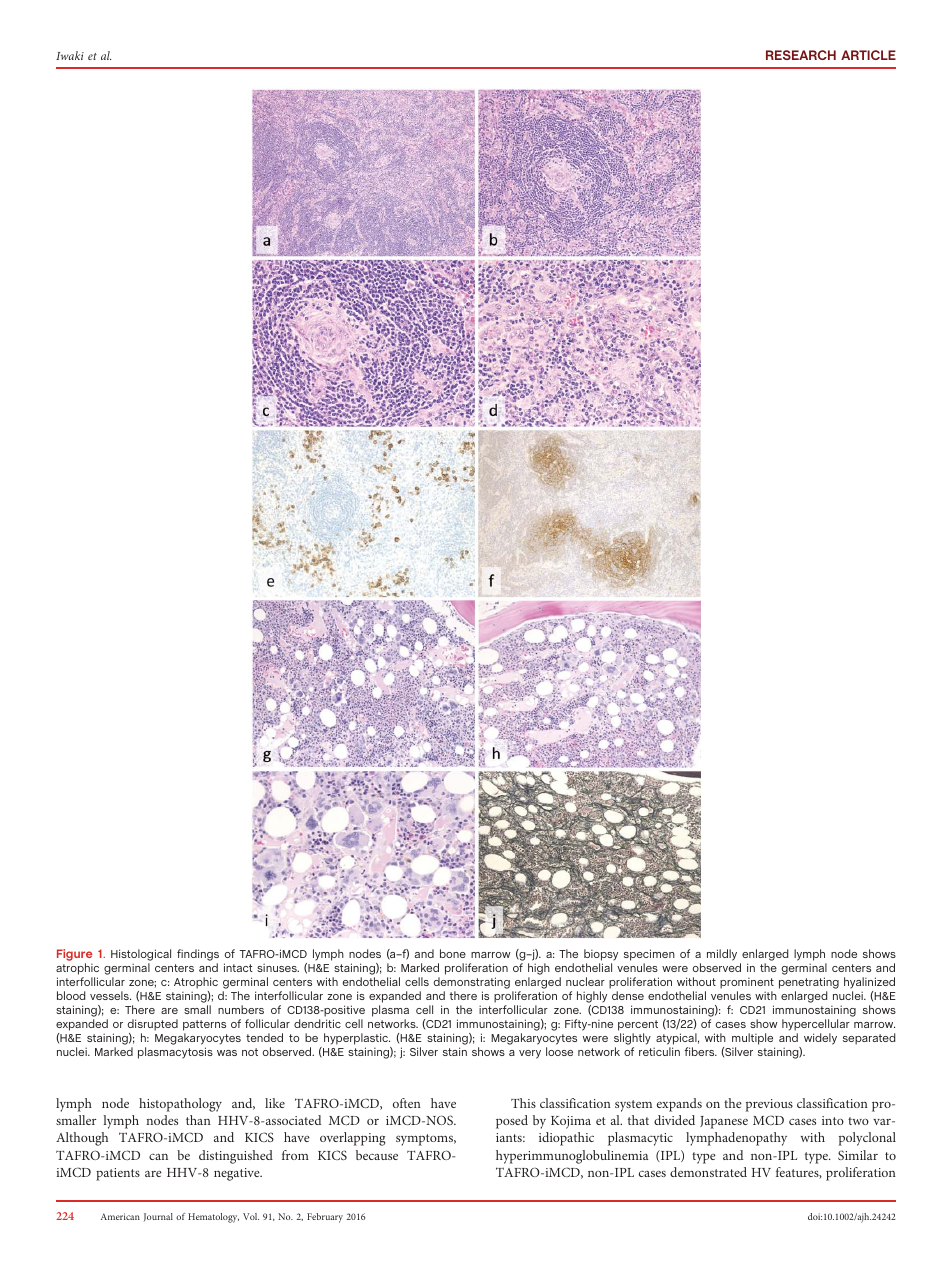  What do you see at coordinates (722, 955) in the image?
I see `mildly` at bounding box center [722, 955].
